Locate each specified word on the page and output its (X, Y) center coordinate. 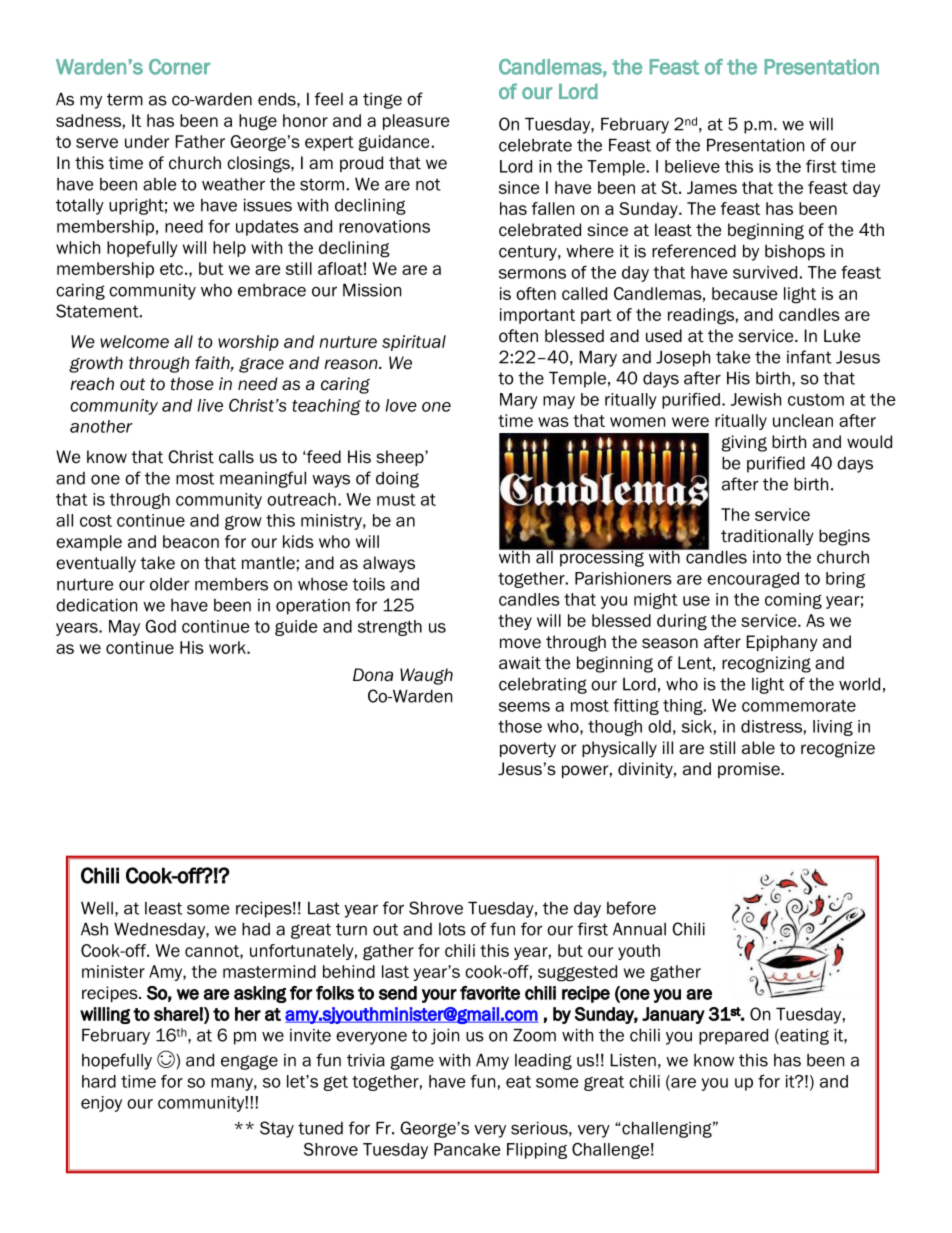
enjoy (101, 1104)
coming (793, 601)
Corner (179, 67)
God (160, 626)
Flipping (537, 1151)
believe (692, 166)
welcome (134, 341)
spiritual (414, 343)
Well (97, 908)
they (515, 622)
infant (809, 357)
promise (750, 770)
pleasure (416, 122)
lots (452, 929)
